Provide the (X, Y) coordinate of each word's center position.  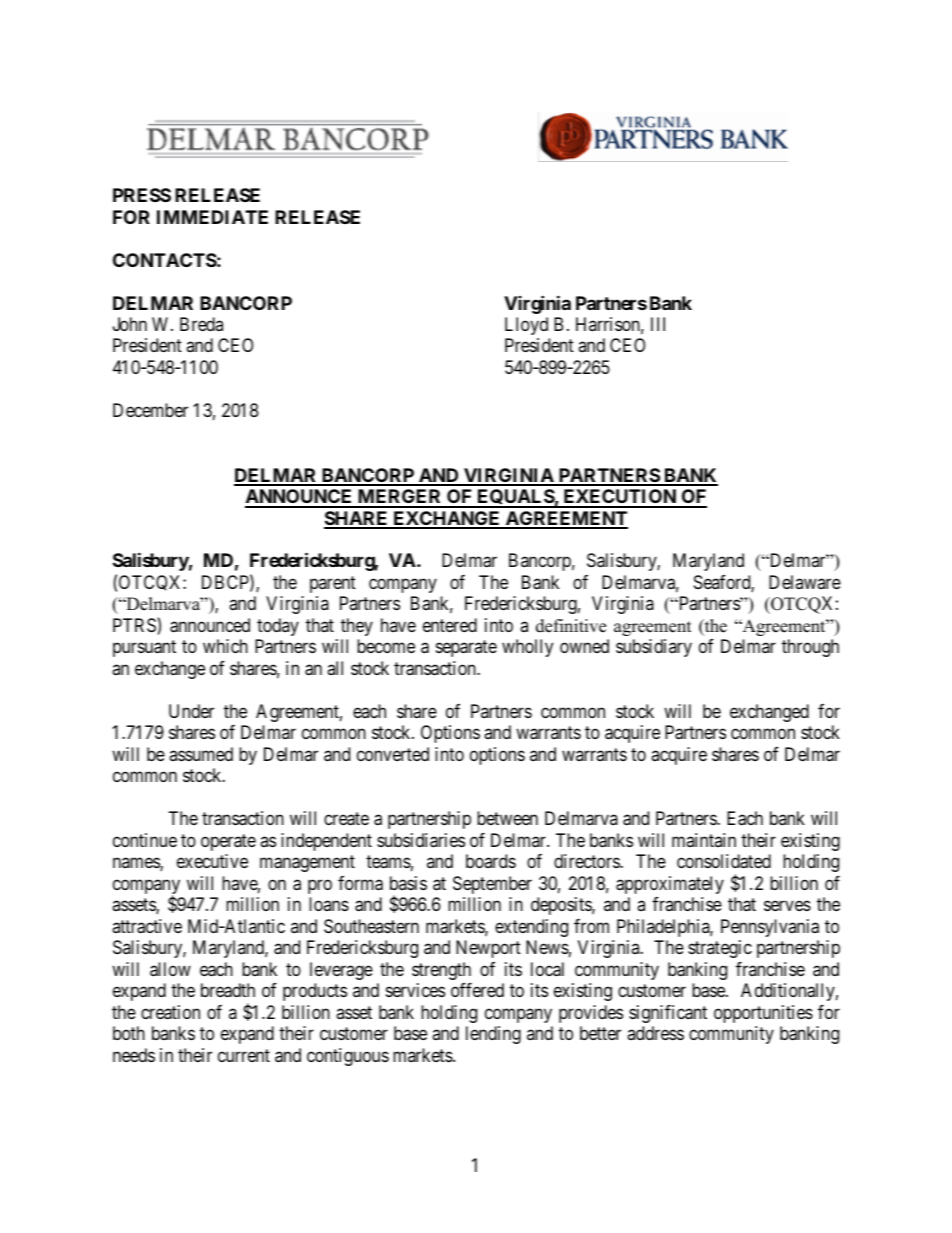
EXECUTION (619, 498)
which (225, 646)
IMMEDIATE (212, 217)
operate (228, 842)
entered (450, 625)
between (507, 818)
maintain (704, 840)
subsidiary (654, 648)
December (150, 410)
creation (170, 1012)
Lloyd (526, 326)
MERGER (400, 498)
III (658, 324)
